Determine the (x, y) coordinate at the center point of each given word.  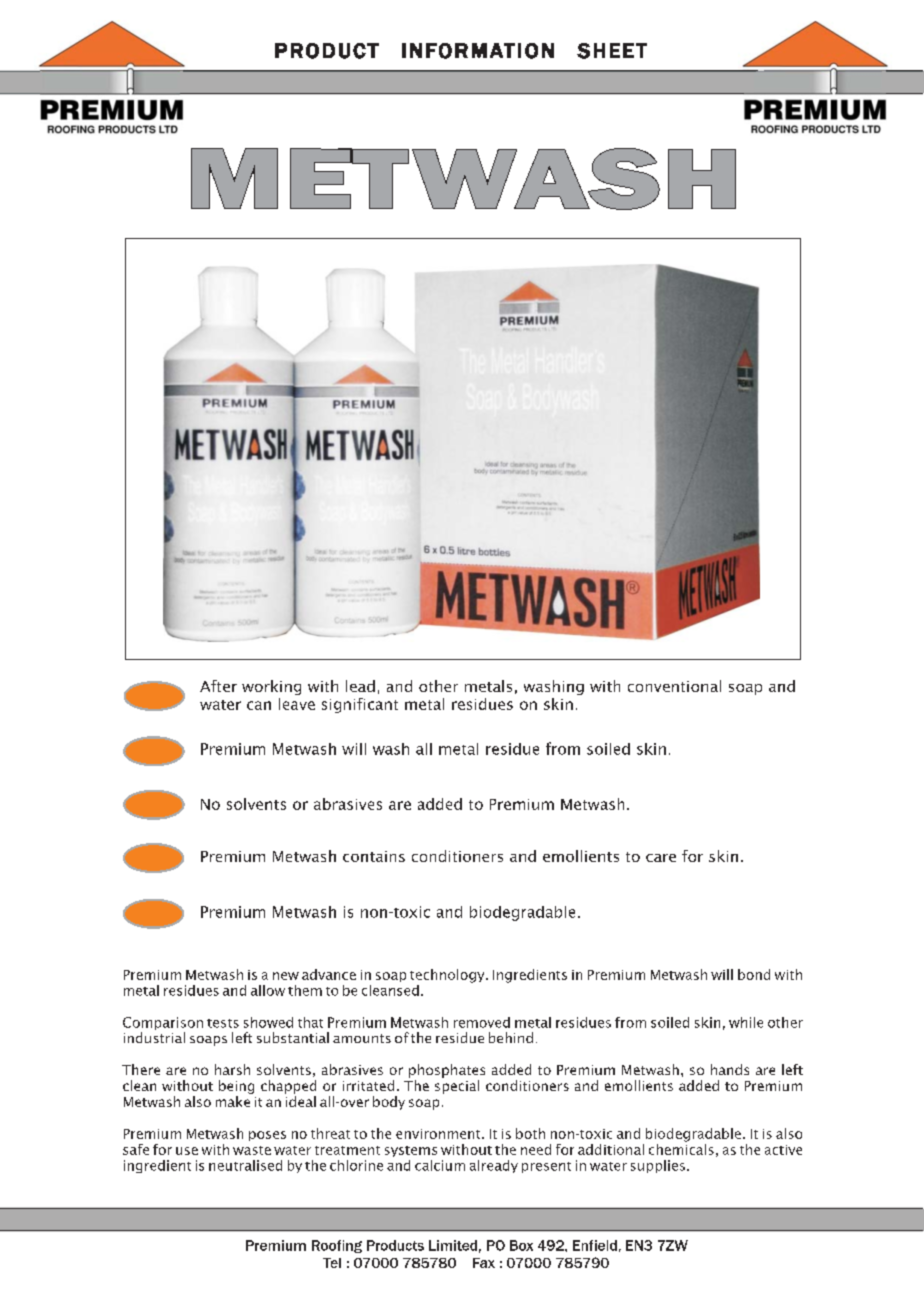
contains (374, 856)
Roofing (337, 1246)
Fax (484, 1263)
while (746, 1022)
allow (268, 990)
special (457, 1087)
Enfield (595, 1245)
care (661, 858)
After (218, 686)
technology (448, 976)
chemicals (681, 1148)
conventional (674, 686)
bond (754, 974)
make (233, 1101)
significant (360, 705)
